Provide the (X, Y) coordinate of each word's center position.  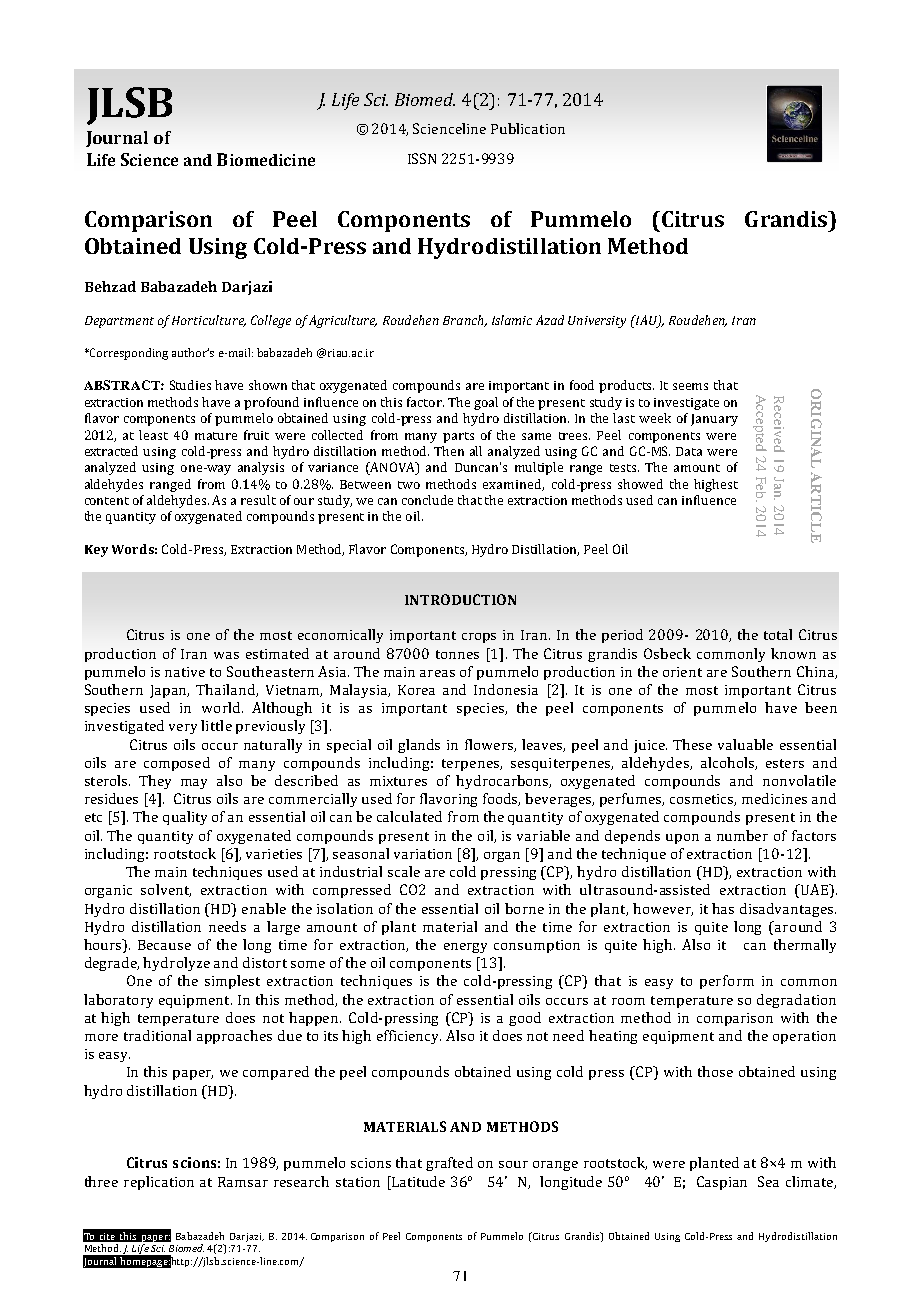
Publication (528, 128)
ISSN (422, 158)
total (778, 634)
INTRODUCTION (460, 599)
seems (690, 386)
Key (96, 551)
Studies (190, 385)
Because (164, 945)
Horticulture (209, 321)
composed (177, 764)
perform (727, 982)
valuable (745, 744)
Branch (464, 321)
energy (465, 948)
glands (419, 746)
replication (159, 1183)
